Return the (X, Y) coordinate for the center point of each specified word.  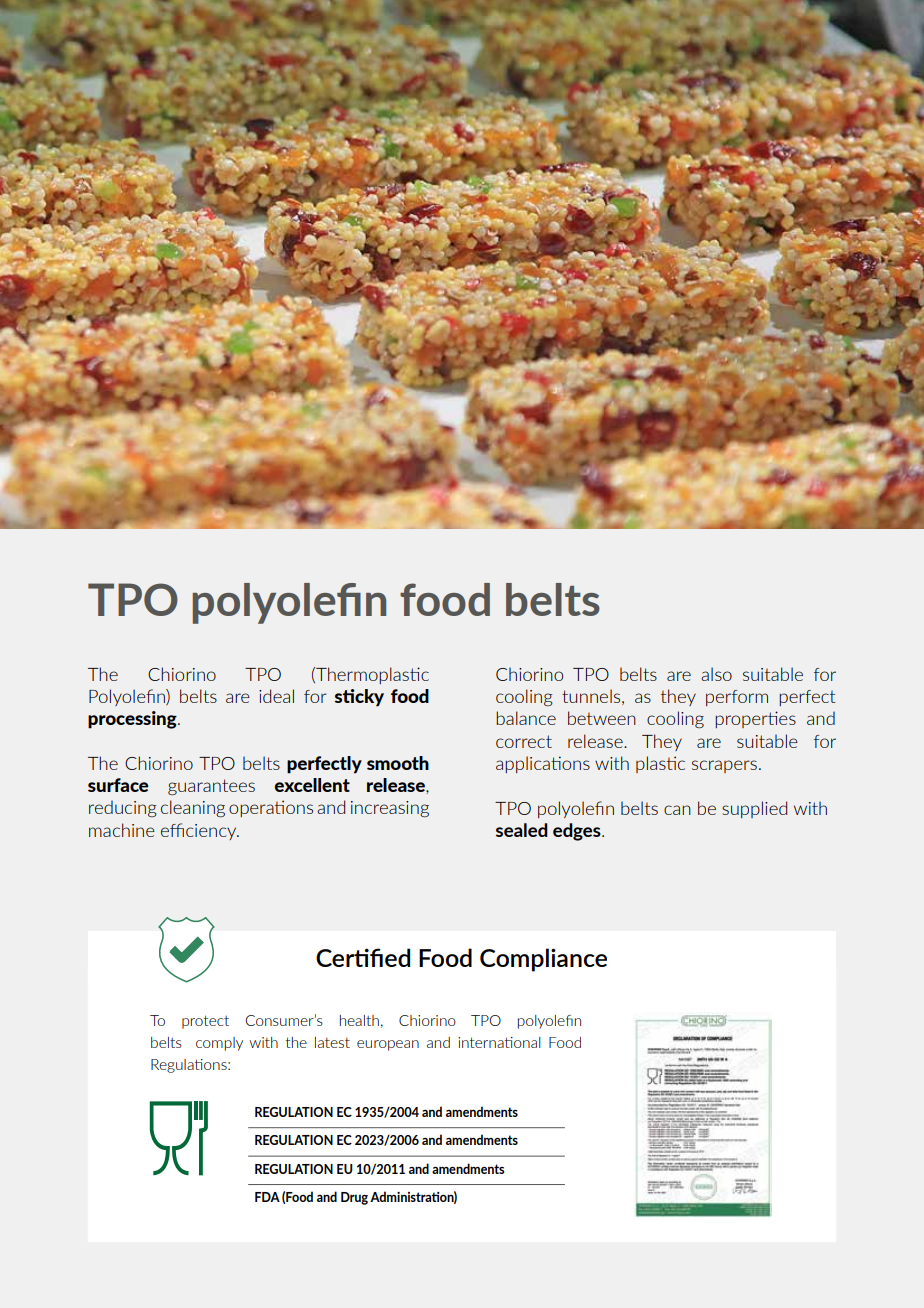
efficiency (200, 831)
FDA (267, 1197)
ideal (276, 696)
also (716, 674)
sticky (359, 698)
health (359, 1020)
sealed (522, 830)
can (677, 810)
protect (205, 1022)
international (499, 1042)
